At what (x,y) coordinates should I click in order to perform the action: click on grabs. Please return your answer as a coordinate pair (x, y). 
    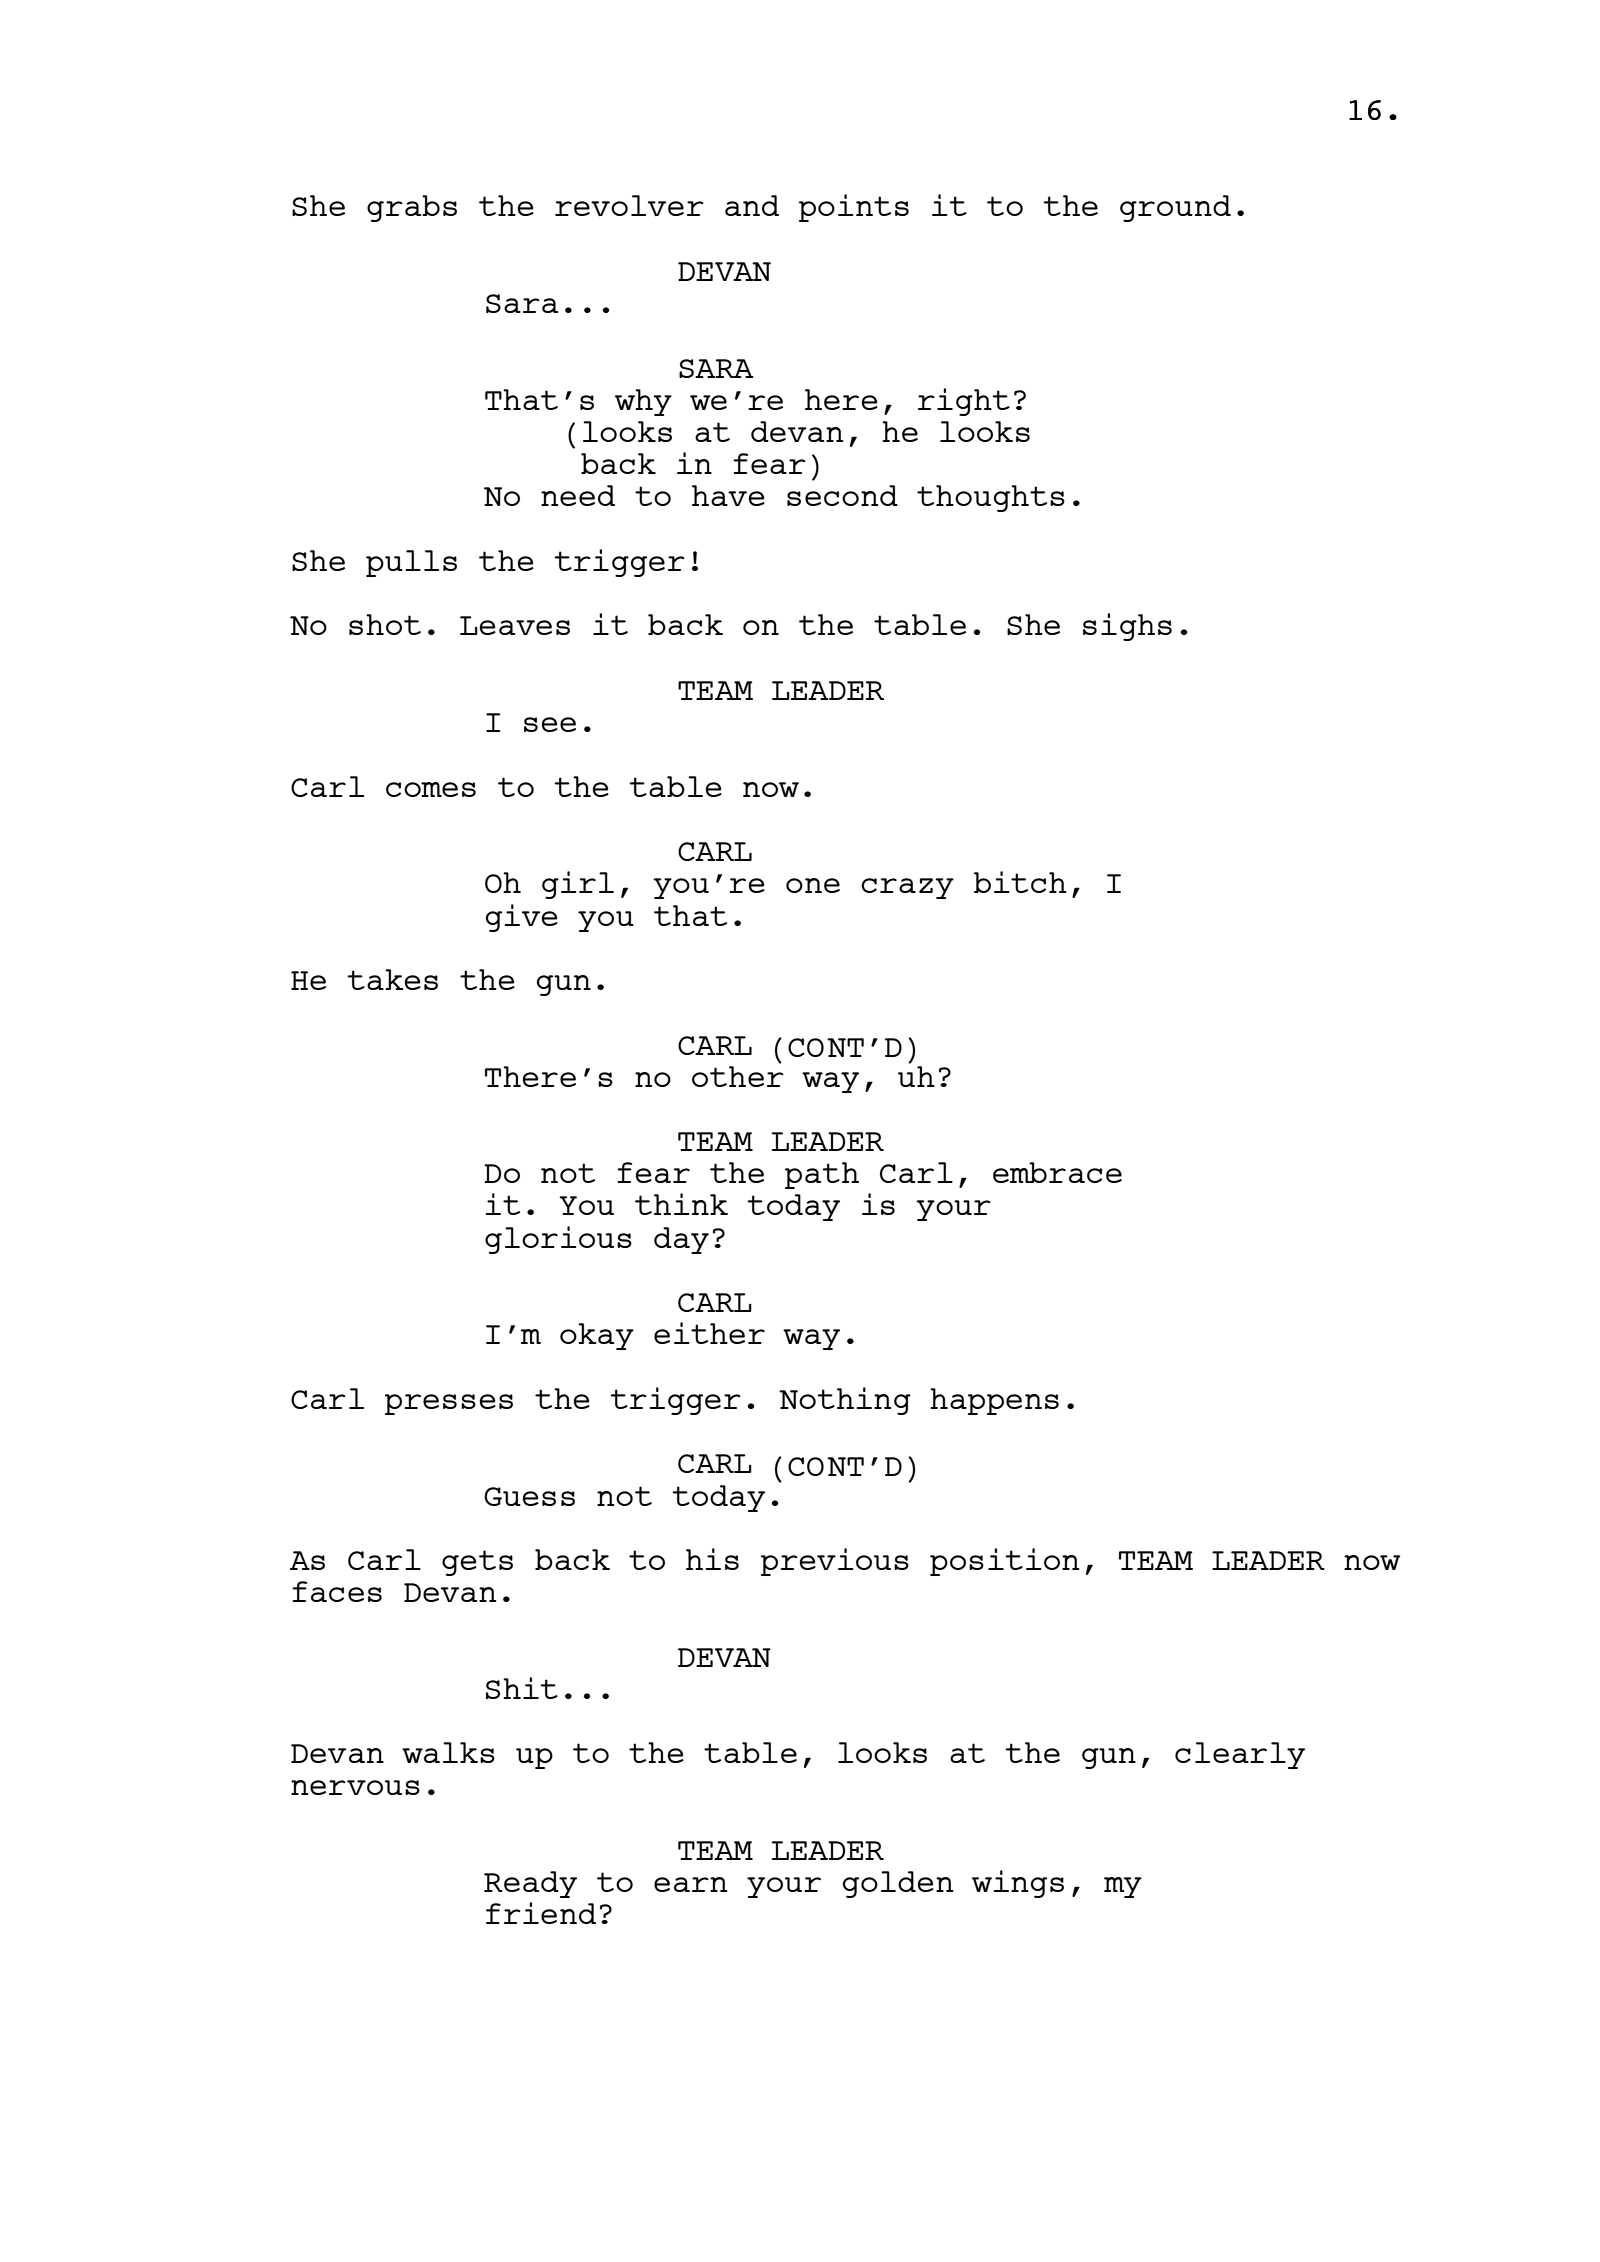
    Looking at the image, I should click on (412, 208).
